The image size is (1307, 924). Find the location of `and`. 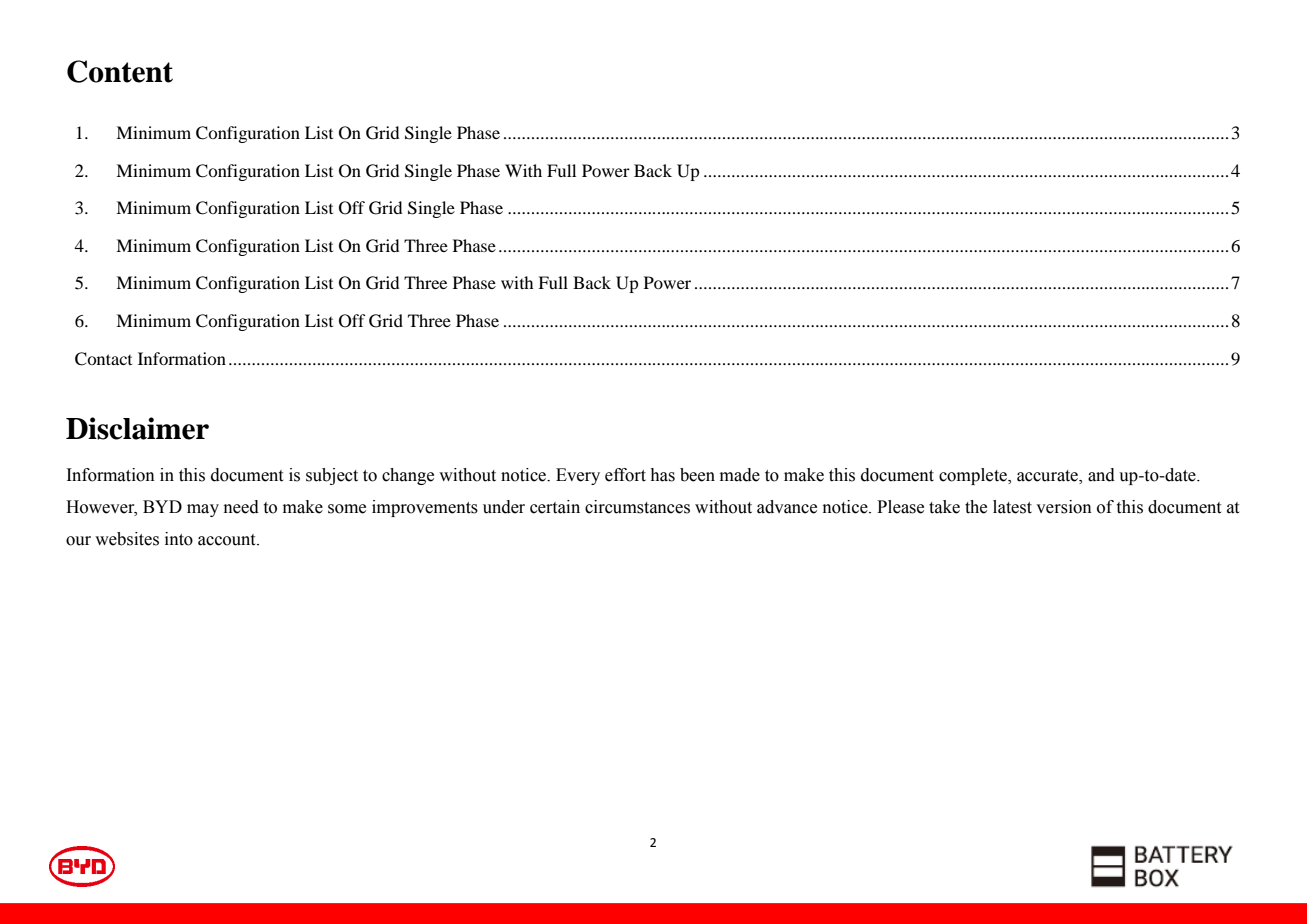

and is located at coordinates (1101, 475).
